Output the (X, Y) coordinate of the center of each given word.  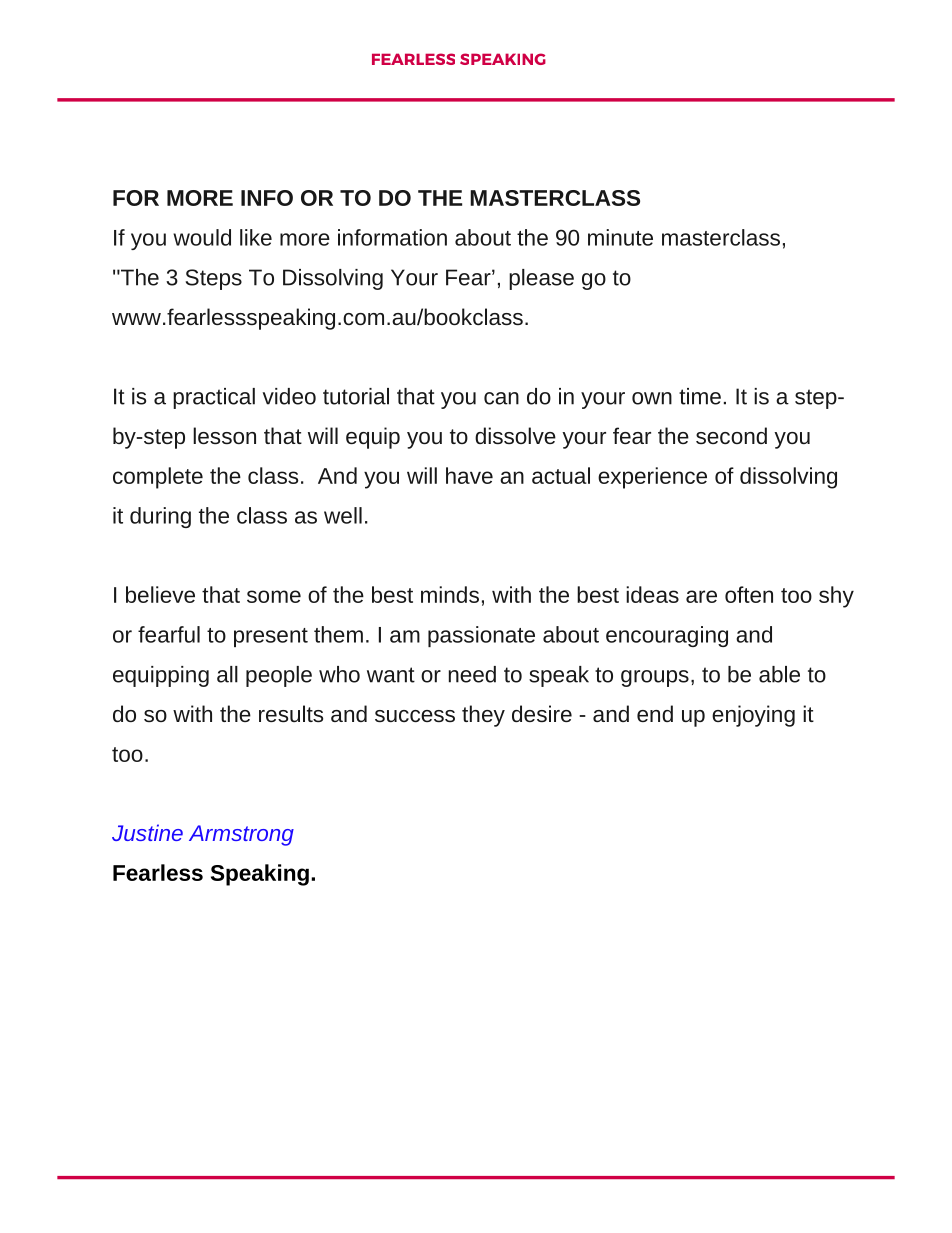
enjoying (753, 716)
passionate (481, 636)
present (271, 637)
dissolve (515, 435)
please (541, 279)
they (483, 716)
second (731, 435)
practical (214, 398)
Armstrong (241, 835)
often (749, 594)
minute (620, 237)
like (256, 237)
